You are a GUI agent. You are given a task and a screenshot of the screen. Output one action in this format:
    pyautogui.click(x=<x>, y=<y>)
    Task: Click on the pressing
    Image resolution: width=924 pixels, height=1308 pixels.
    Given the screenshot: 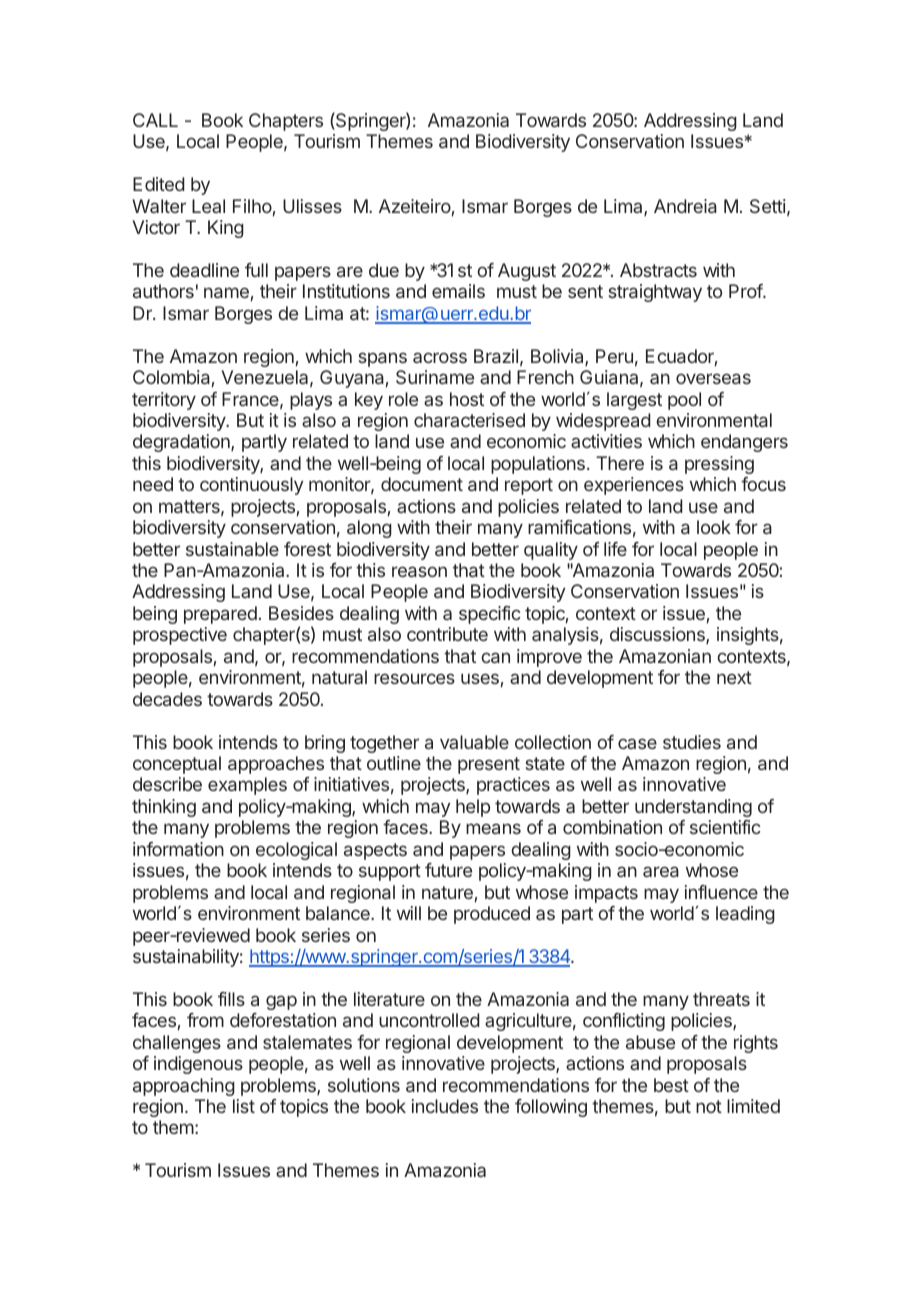 What is the action you would take?
    pyautogui.click(x=719, y=465)
